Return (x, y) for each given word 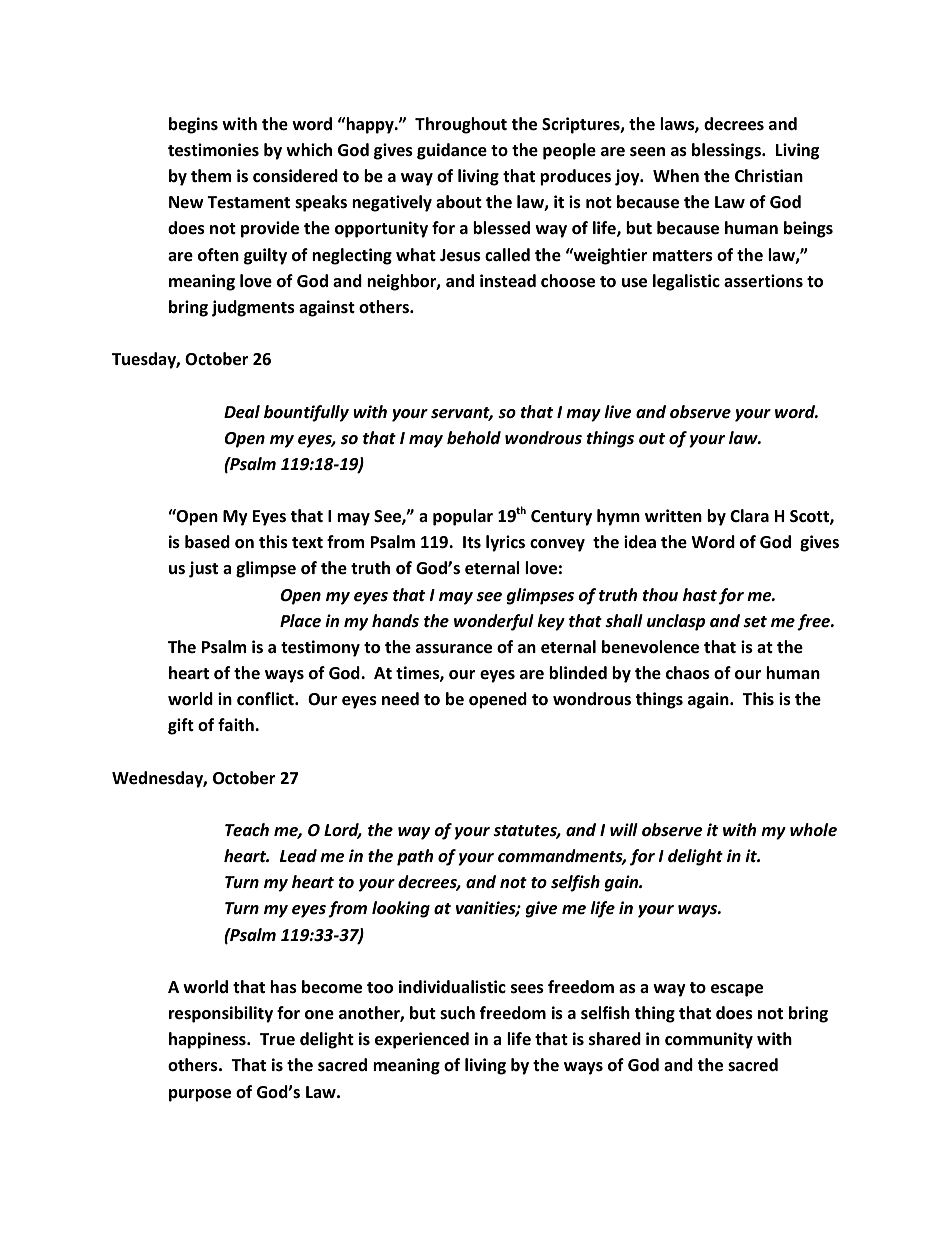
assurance (454, 649)
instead (508, 281)
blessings (727, 151)
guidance (452, 151)
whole (813, 830)
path (415, 857)
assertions (763, 281)
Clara (749, 515)
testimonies (213, 150)
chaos (688, 673)
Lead (298, 856)
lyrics (505, 543)
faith (237, 724)
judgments (253, 308)
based (207, 541)
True (277, 1039)
